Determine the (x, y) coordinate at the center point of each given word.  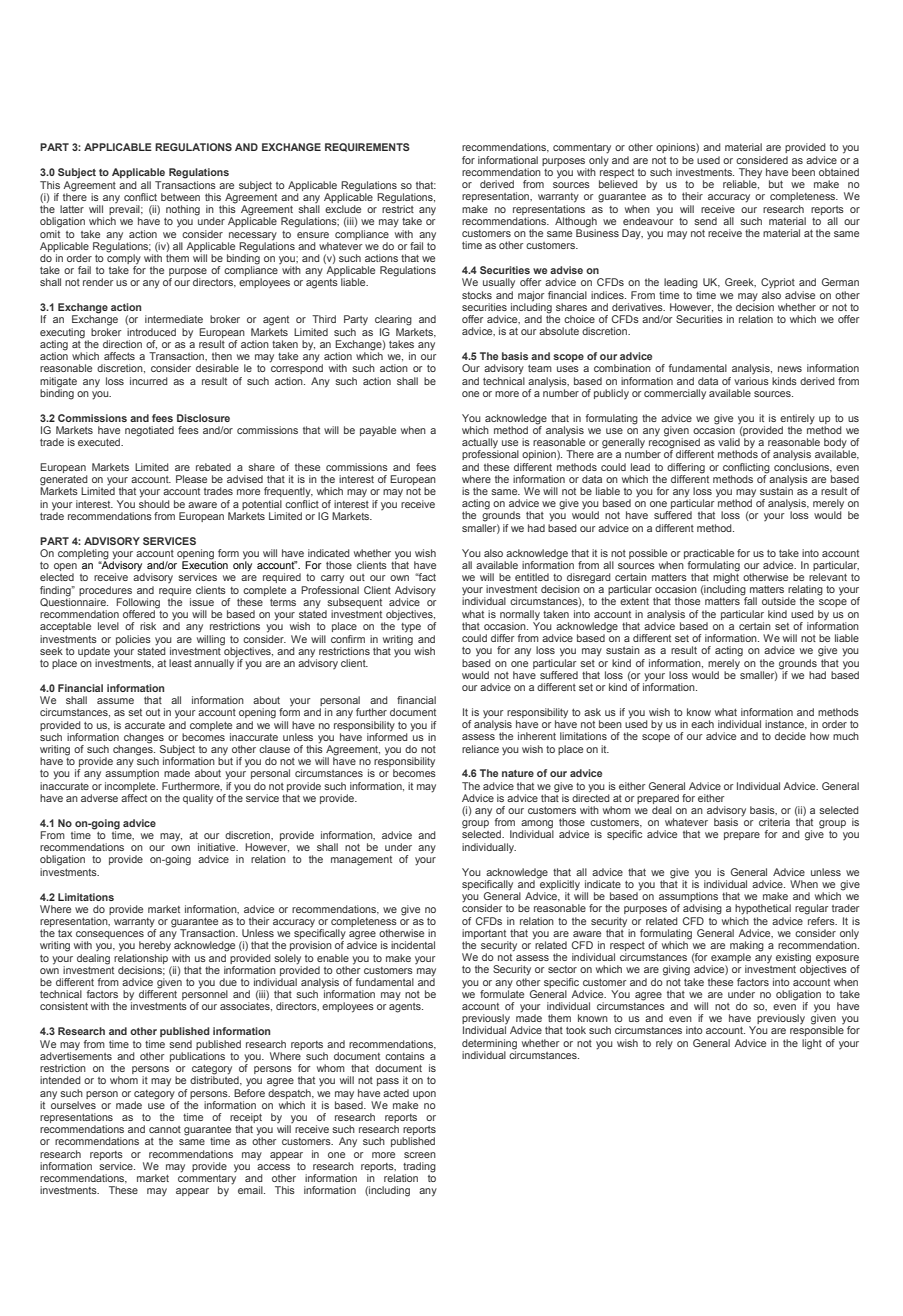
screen (420, 1155)
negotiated (149, 431)
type (411, 628)
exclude (343, 209)
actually (480, 444)
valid (729, 442)
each (702, 724)
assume (115, 701)
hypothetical (763, 909)
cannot (165, 1129)
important (484, 934)
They (750, 174)
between (180, 197)
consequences (110, 936)
